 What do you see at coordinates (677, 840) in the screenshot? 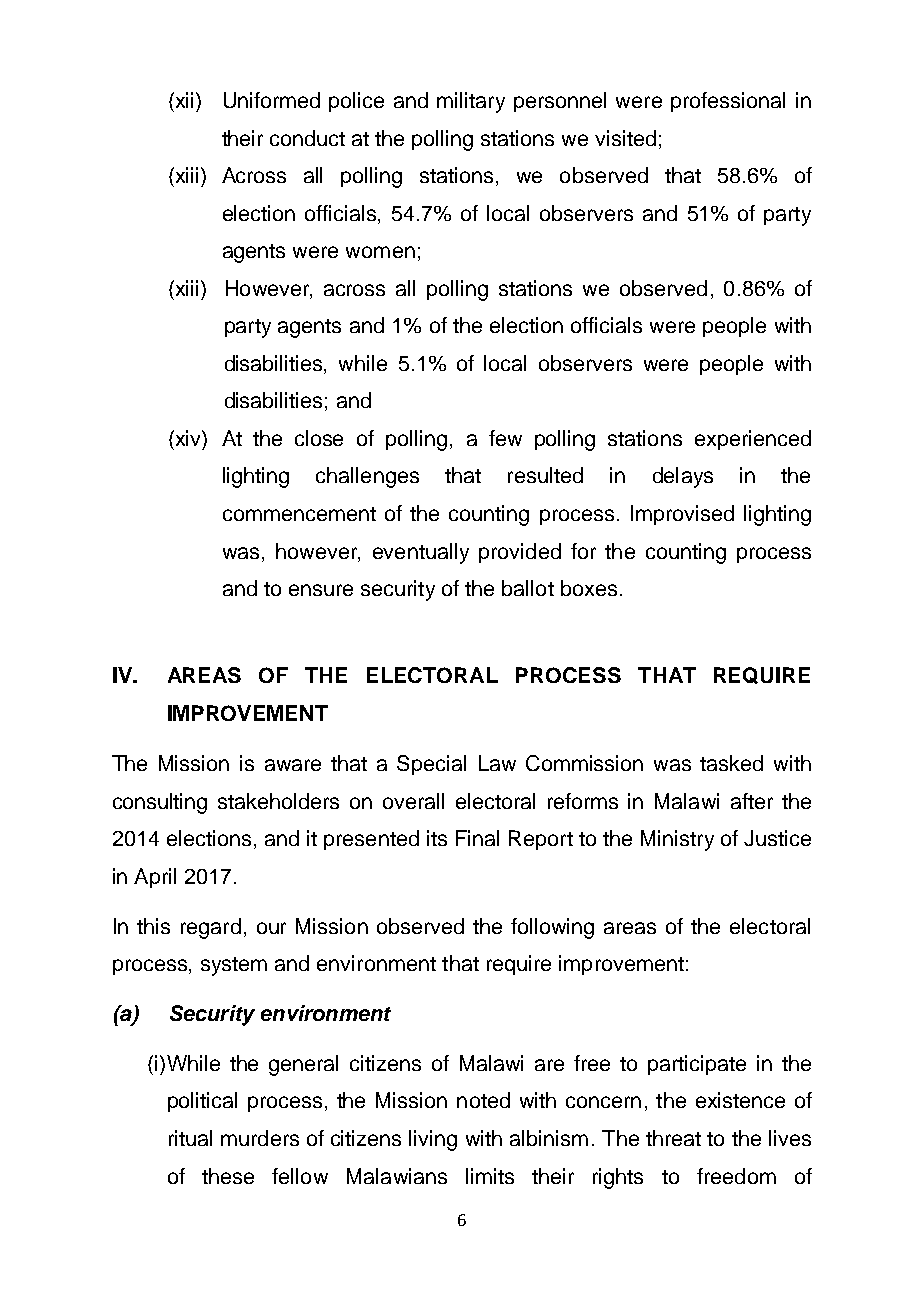
I see `Ministry` at bounding box center [677, 840].
